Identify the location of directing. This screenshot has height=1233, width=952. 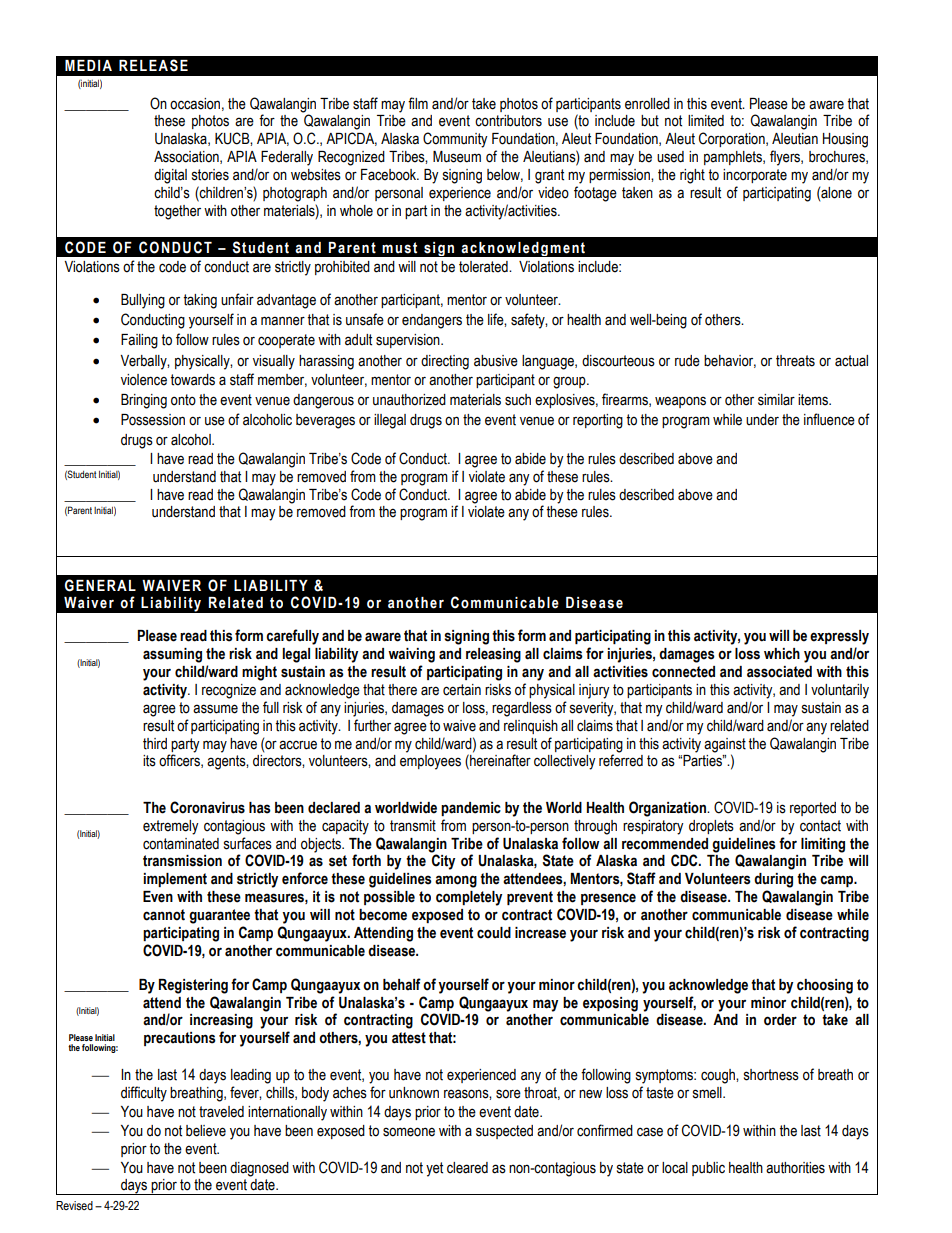
(445, 362).
